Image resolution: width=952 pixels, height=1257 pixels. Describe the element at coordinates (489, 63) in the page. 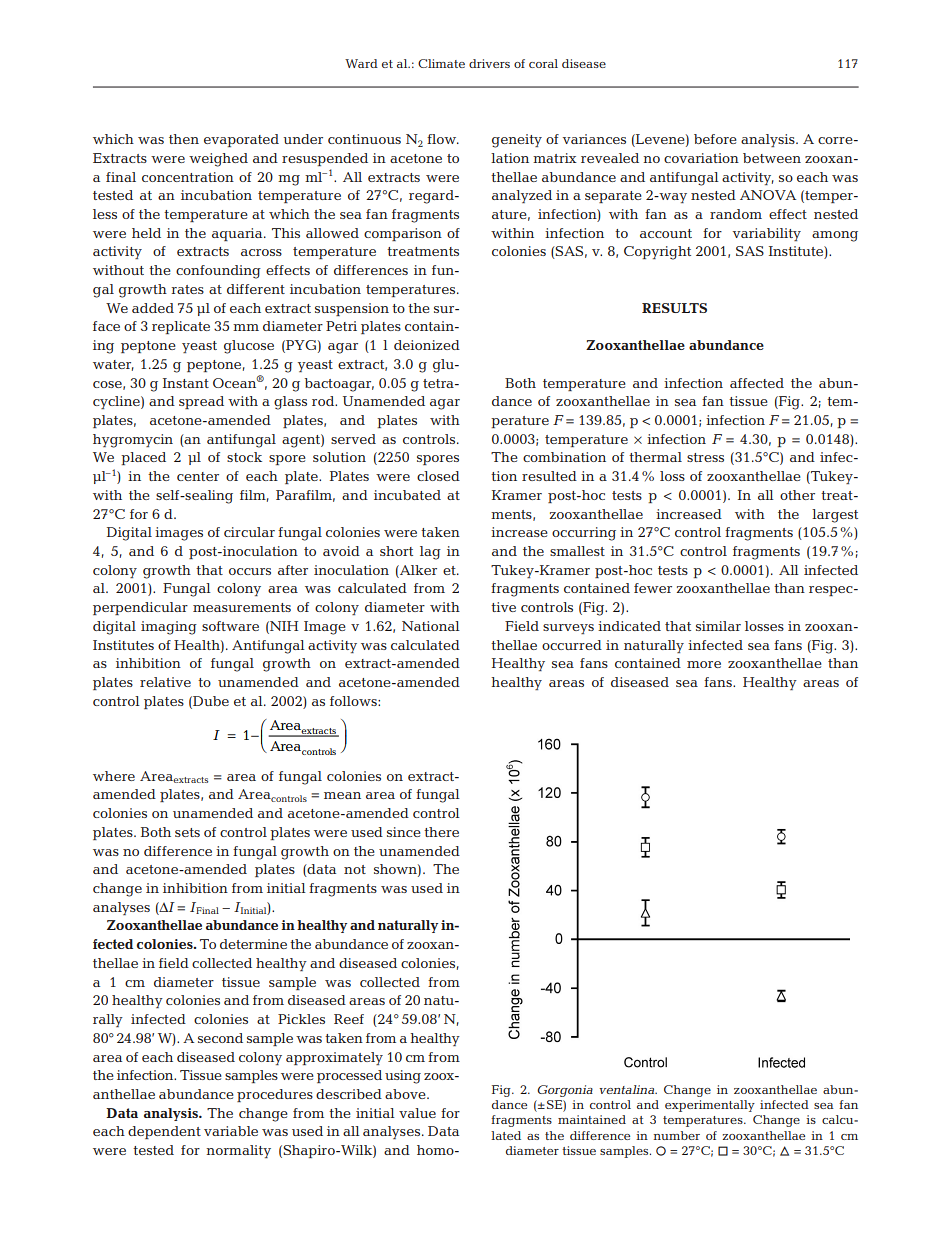

I see `drivers` at that location.
